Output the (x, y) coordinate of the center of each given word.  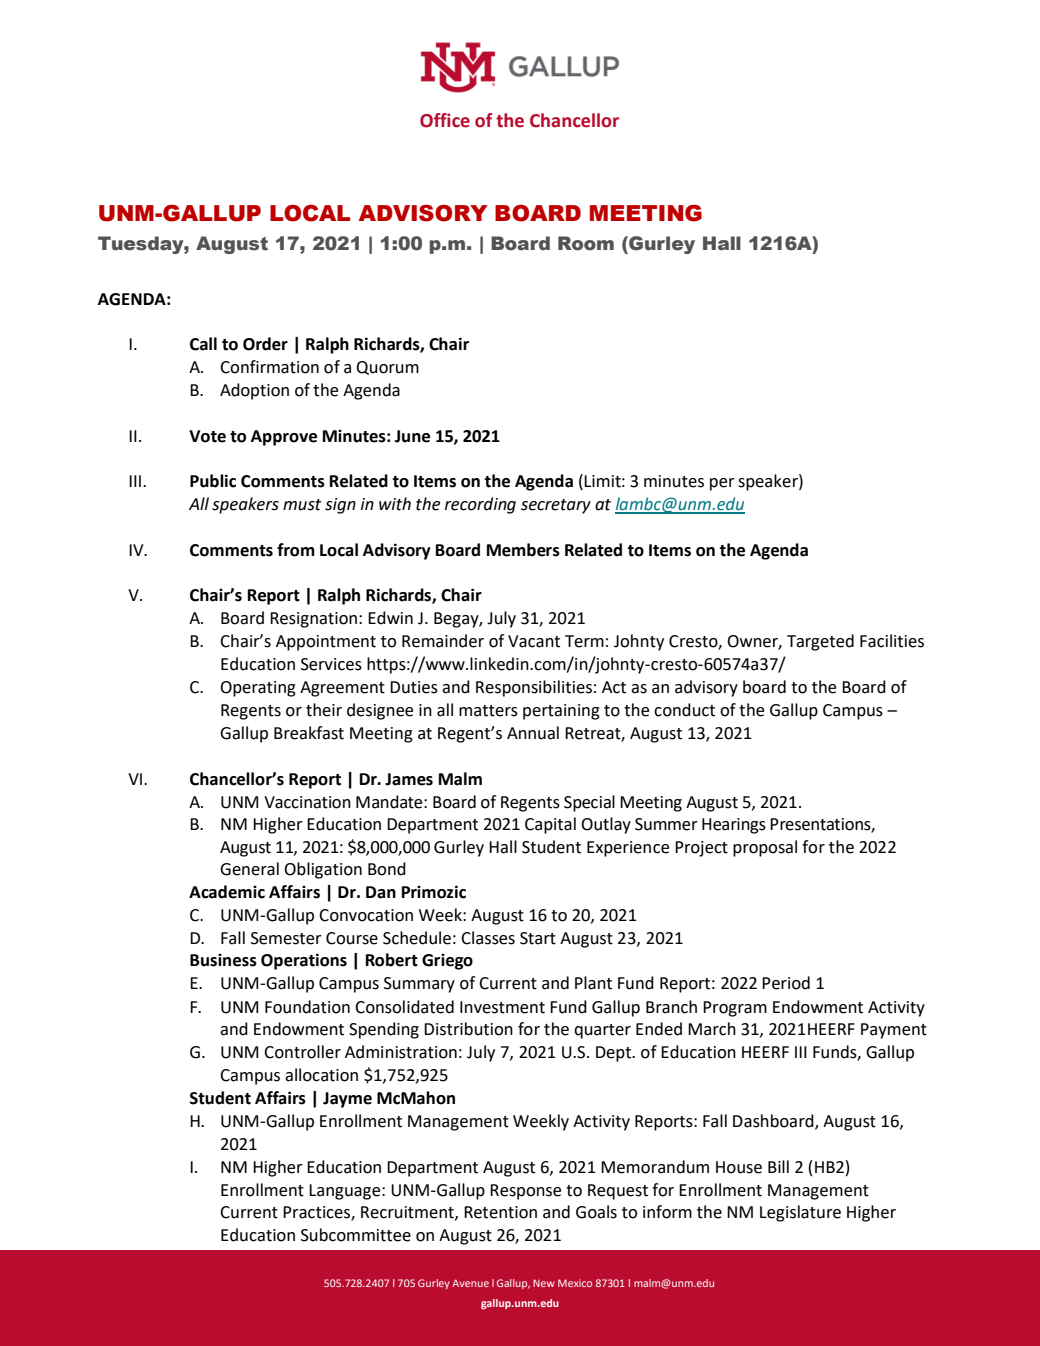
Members (523, 550)
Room (586, 243)
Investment (502, 1007)
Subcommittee (356, 1235)
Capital (550, 825)
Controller (302, 1052)
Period (786, 983)
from (296, 550)
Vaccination (307, 802)
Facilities (892, 641)
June (412, 436)
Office (445, 120)
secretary (556, 506)
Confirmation (269, 367)
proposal (765, 848)
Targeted (820, 642)
